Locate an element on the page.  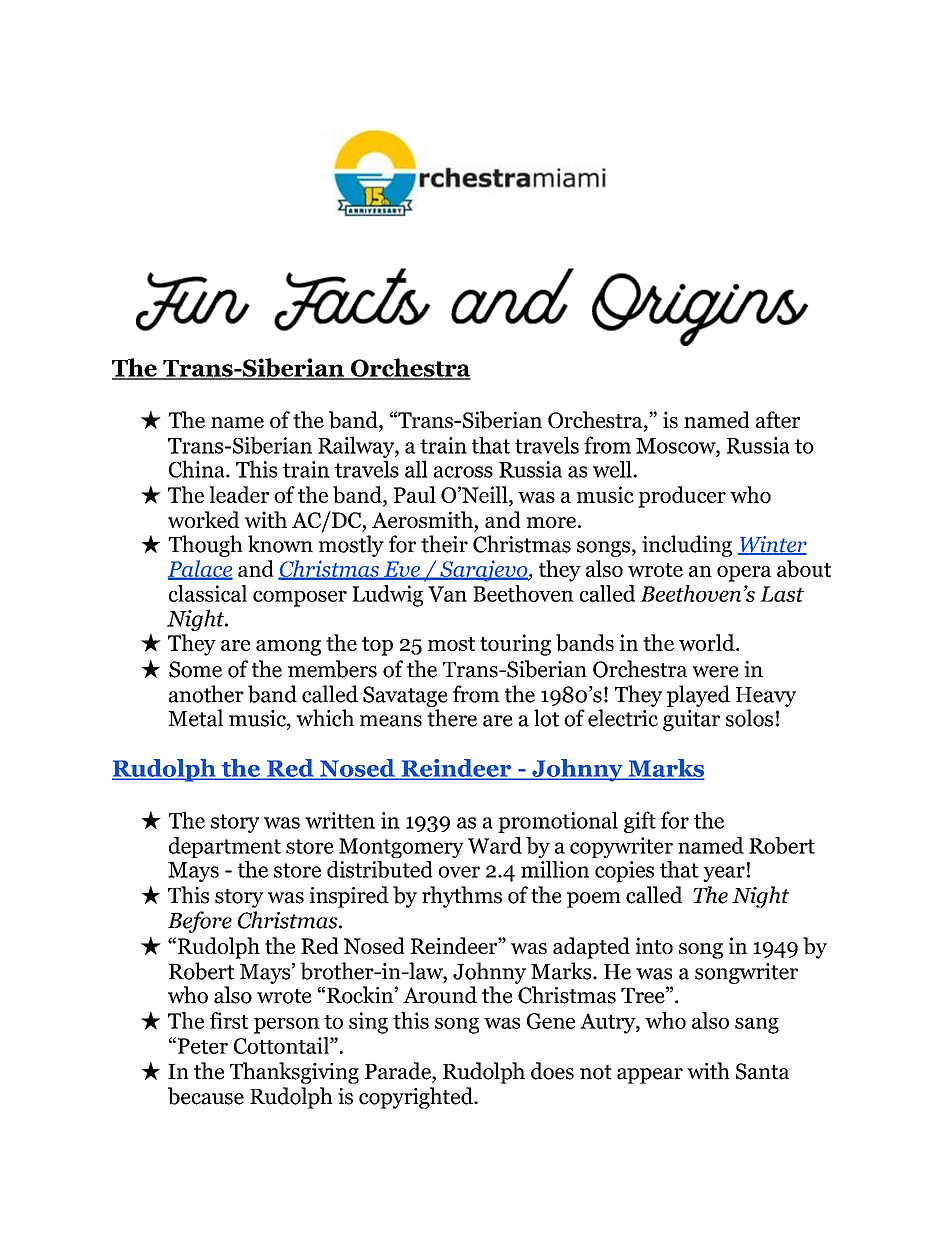
Ward is located at coordinates (495, 845).
